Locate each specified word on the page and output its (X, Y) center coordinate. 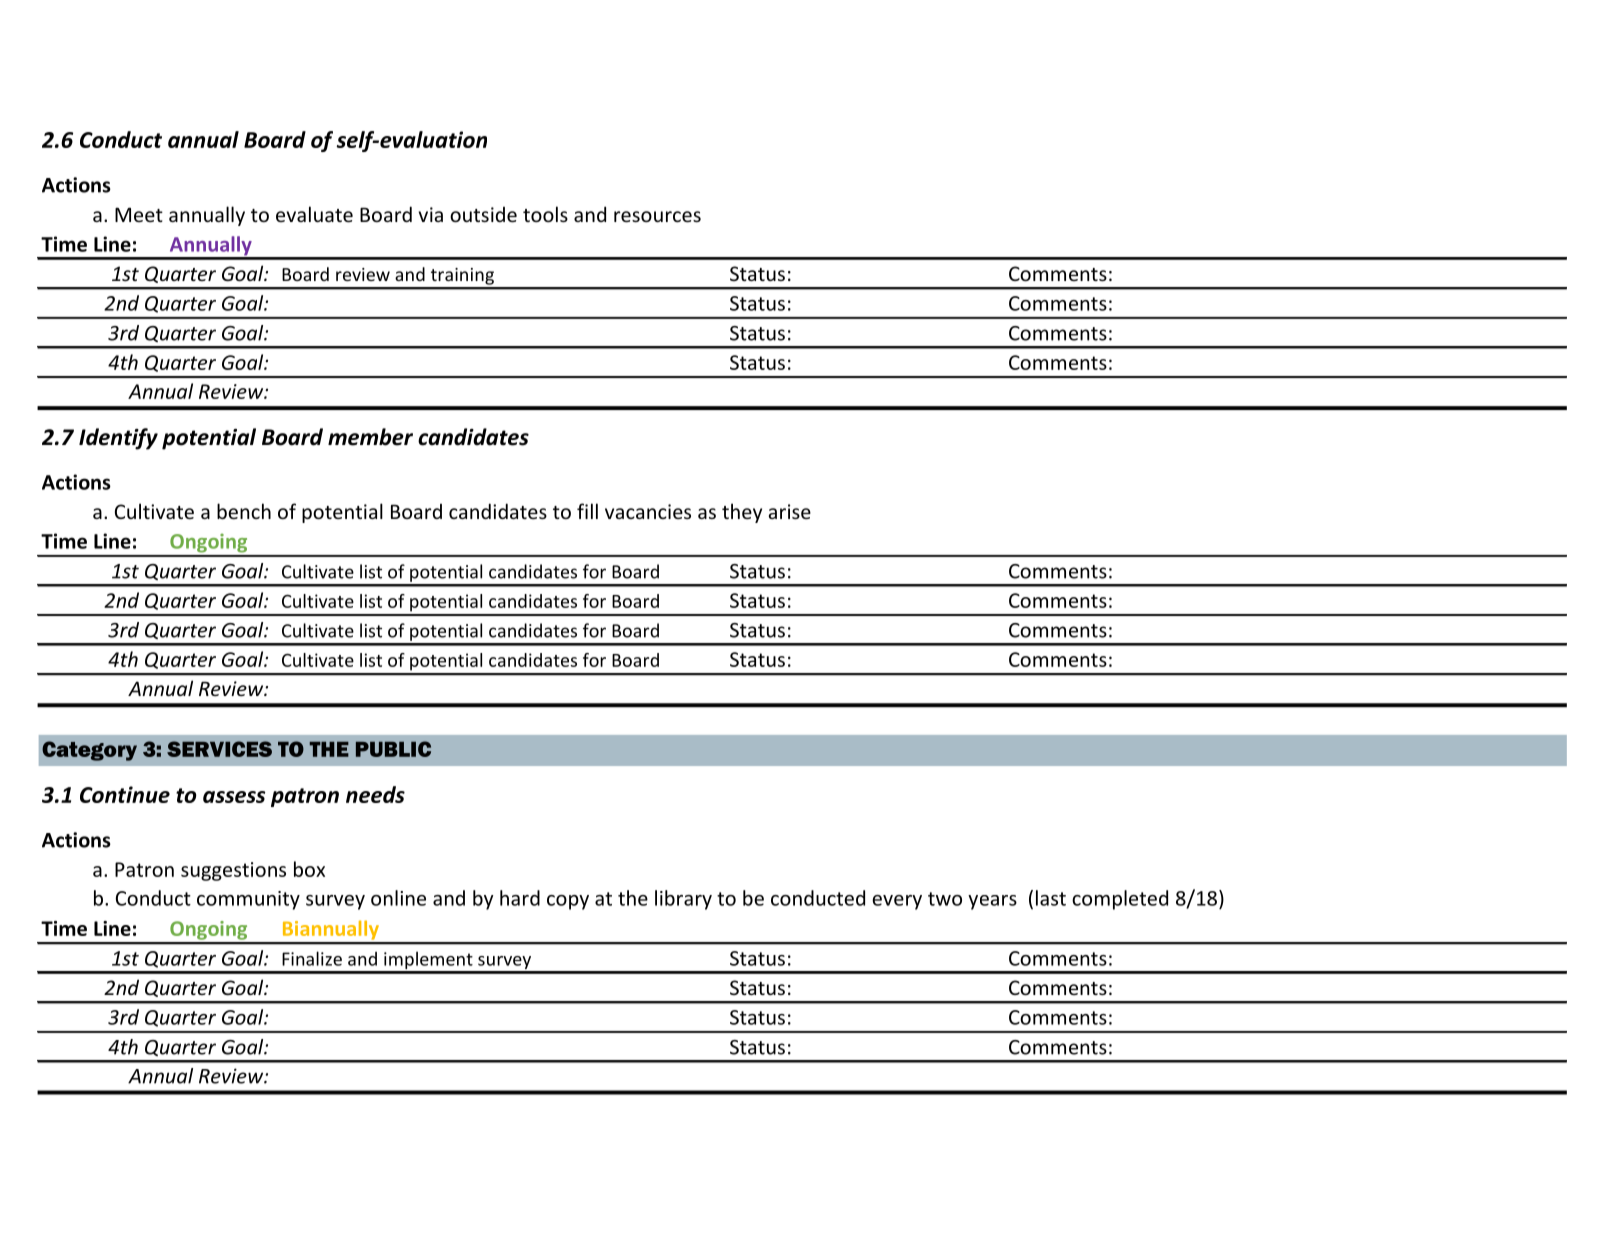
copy (568, 902)
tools (545, 214)
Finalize (312, 958)
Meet (139, 214)
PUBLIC (393, 749)
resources (657, 216)
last (1051, 898)
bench (244, 511)
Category (89, 751)
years (992, 902)
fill (587, 511)
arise (790, 511)
